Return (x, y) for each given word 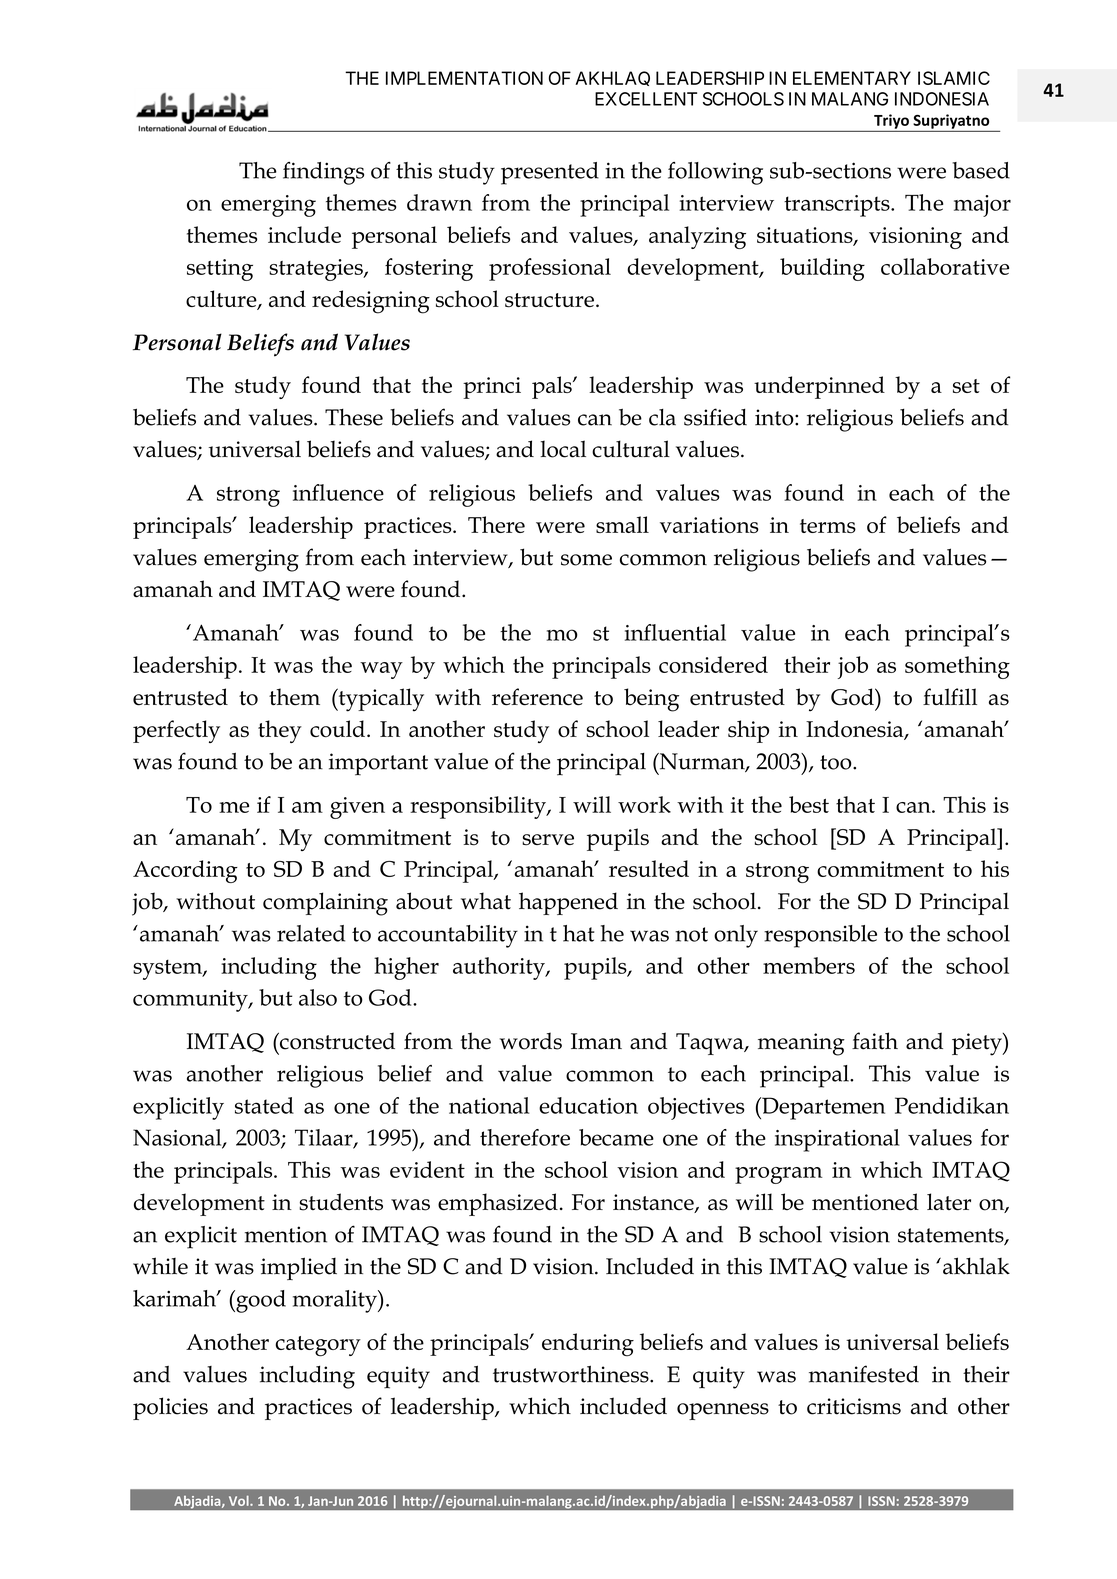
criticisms (854, 1406)
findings (323, 173)
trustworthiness (572, 1374)
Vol (240, 1501)
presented (550, 173)
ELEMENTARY (852, 78)
